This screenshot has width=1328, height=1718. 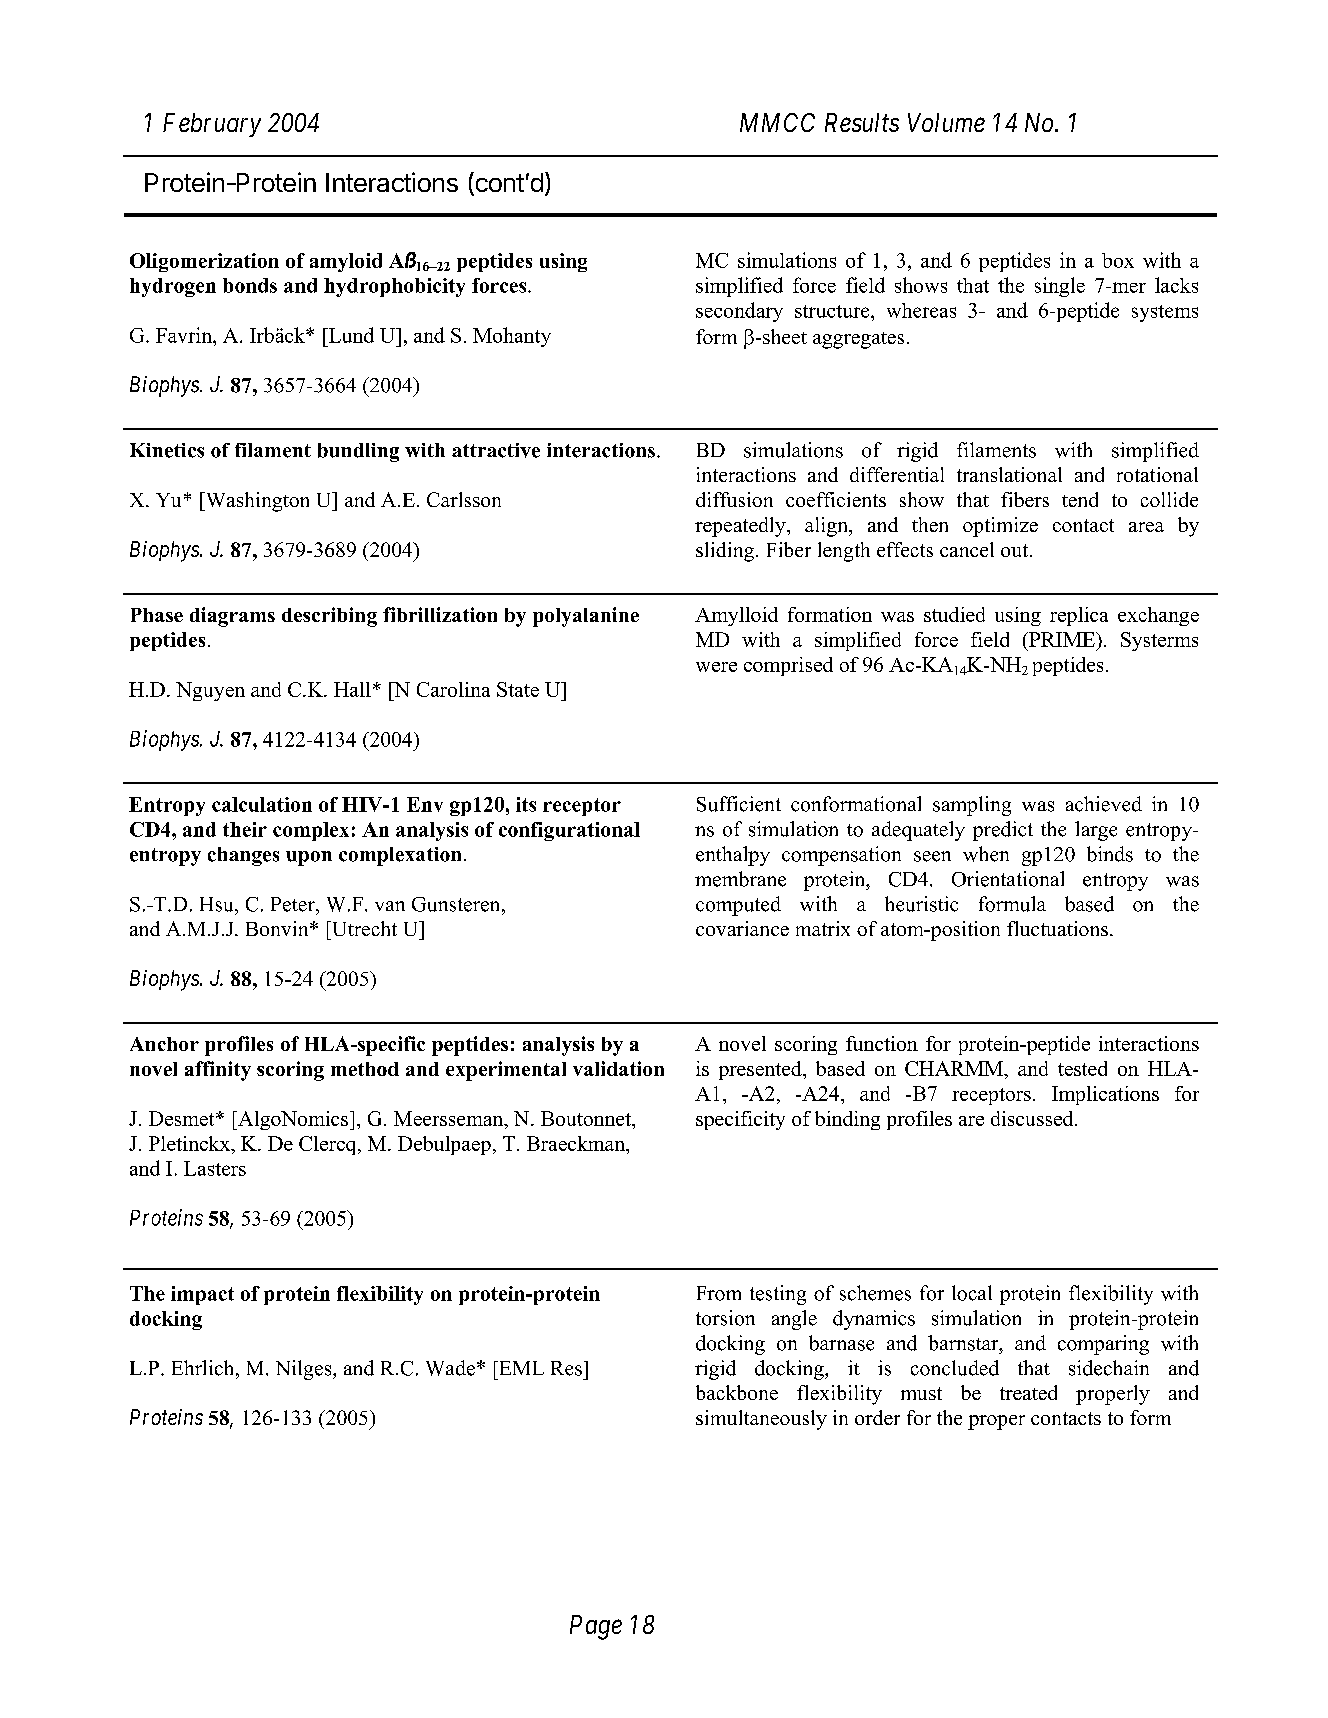 I want to click on From, so click(x=719, y=1293).
